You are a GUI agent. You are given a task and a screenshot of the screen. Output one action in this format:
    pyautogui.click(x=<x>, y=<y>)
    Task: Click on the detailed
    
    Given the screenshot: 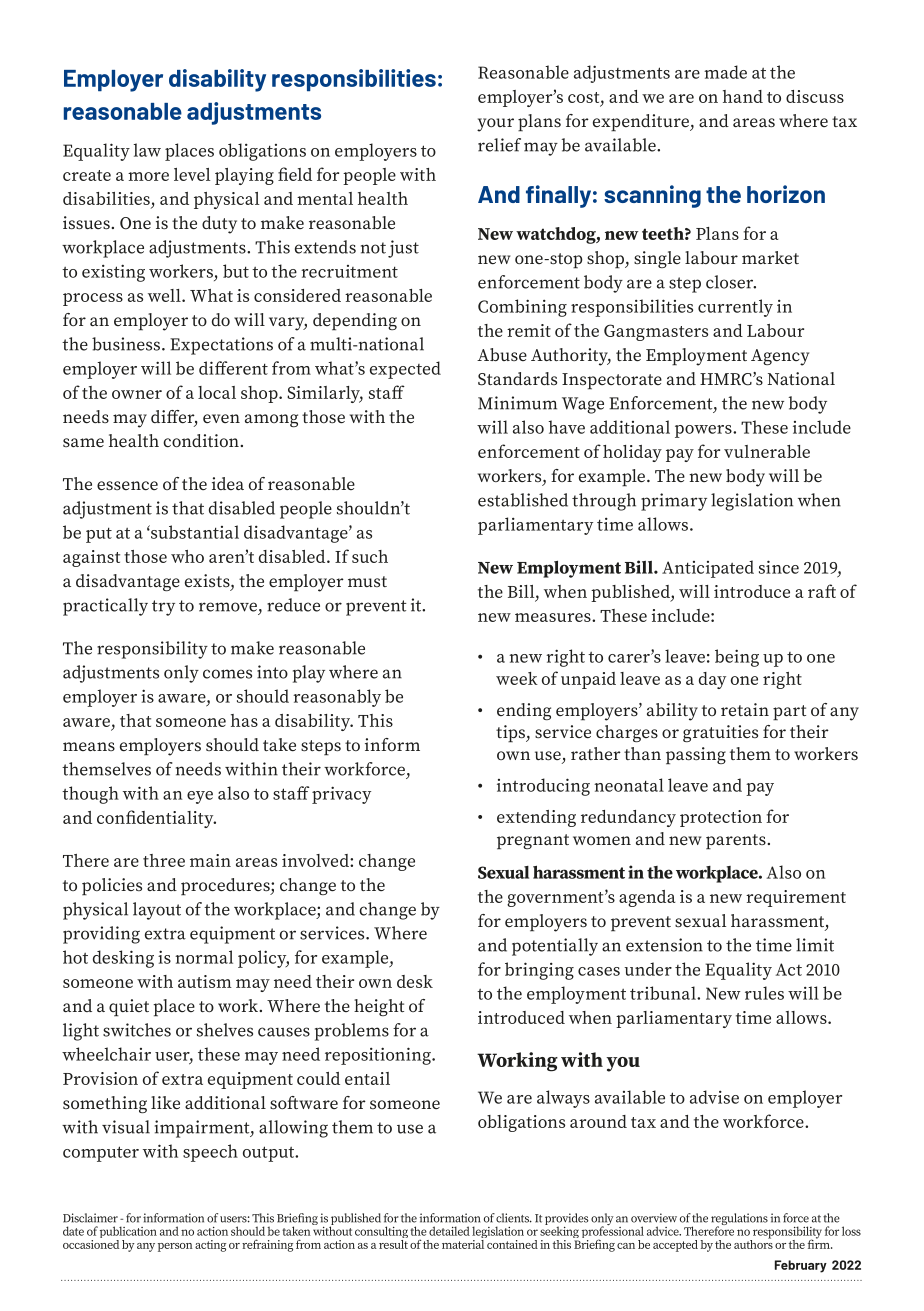 What is the action you would take?
    pyautogui.click(x=449, y=1231)
